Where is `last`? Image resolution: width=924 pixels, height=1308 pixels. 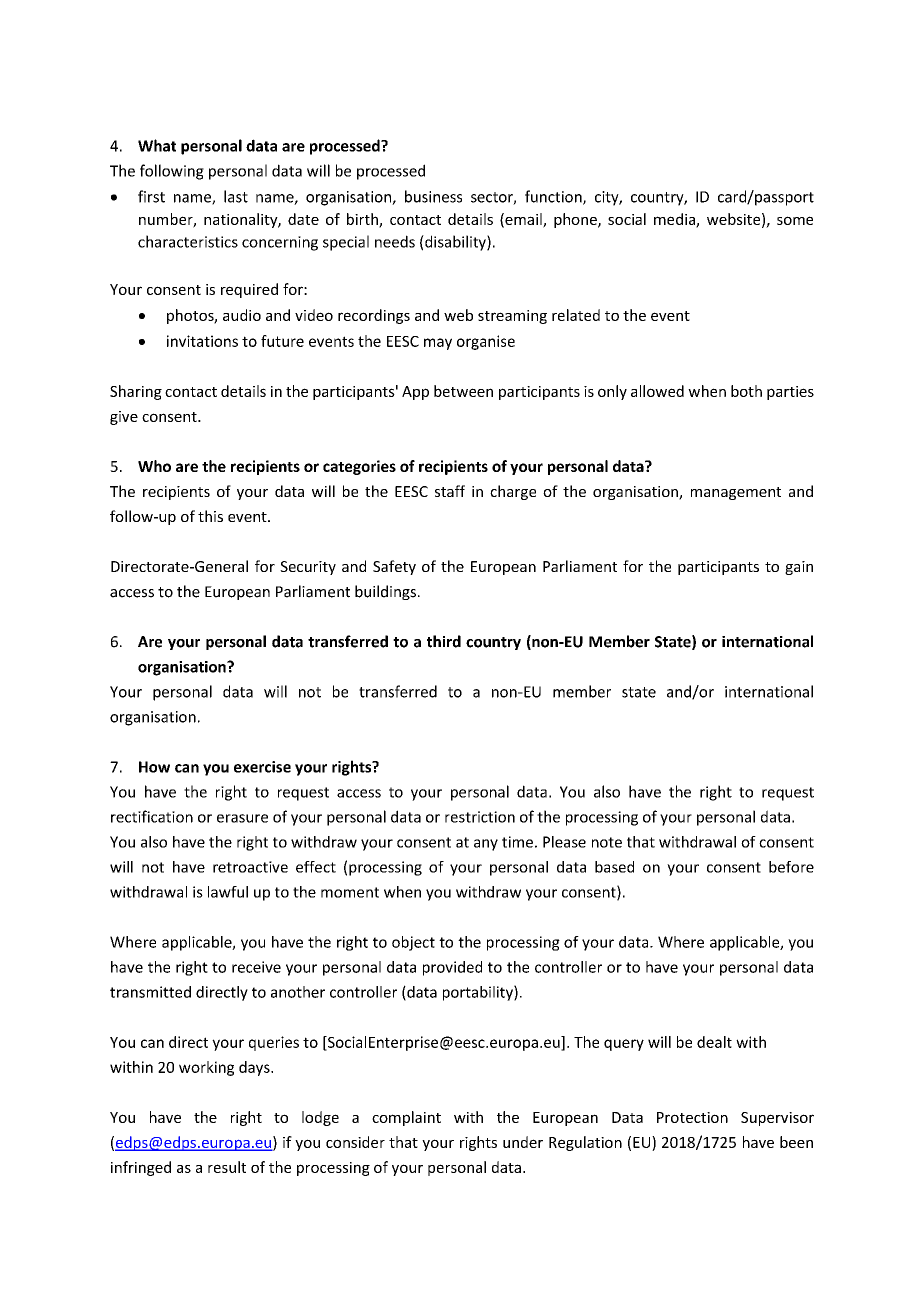 last is located at coordinates (236, 196).
